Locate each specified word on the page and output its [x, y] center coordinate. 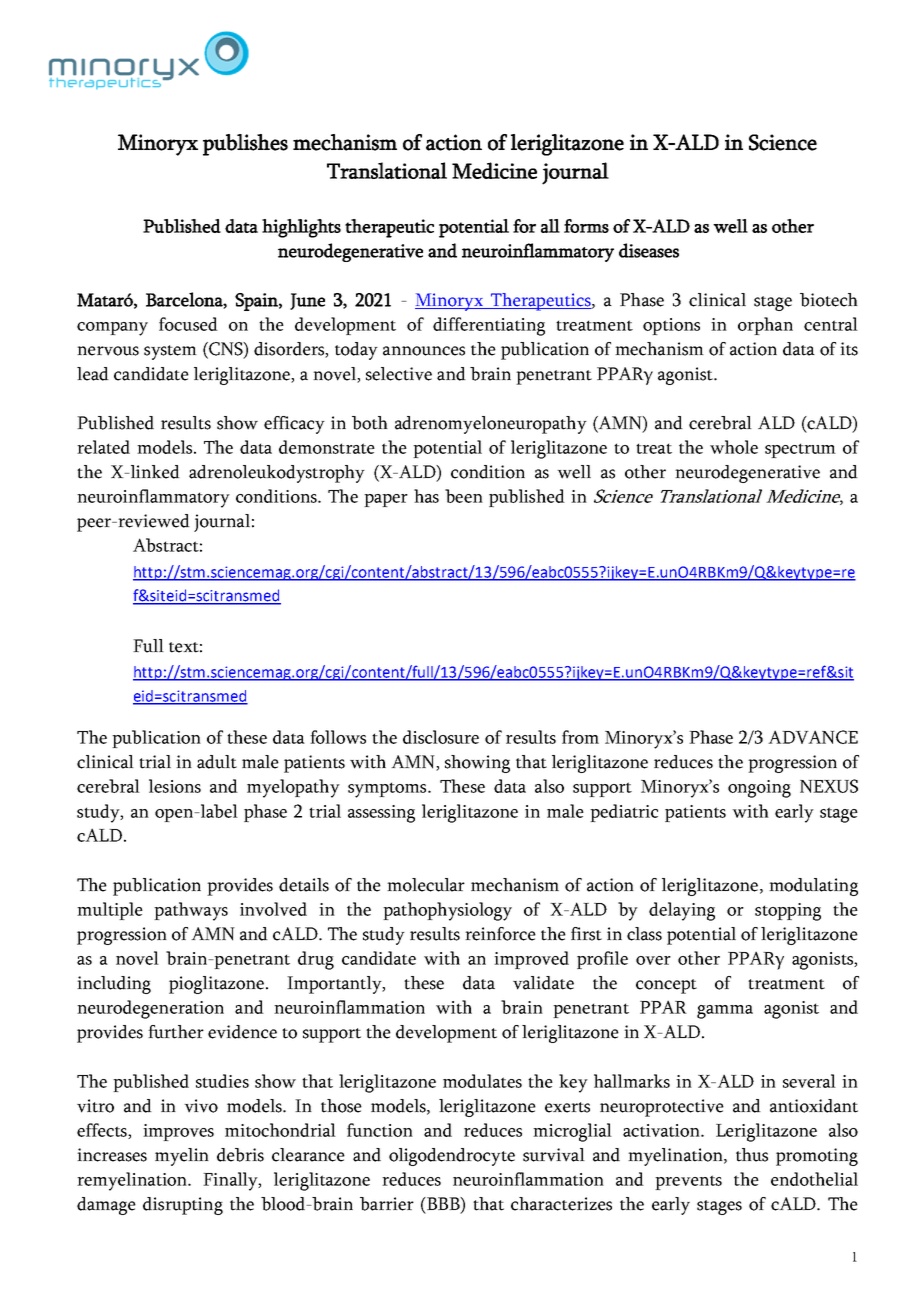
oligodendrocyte [452, 1157]
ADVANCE [813, 737]
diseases [649, 250]
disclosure [441, 737]
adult [217, 762]
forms [586, 226]
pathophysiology [447, 911]
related [103, 447]
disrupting [183, 1206]
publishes [245, 145]
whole [734, 447]
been [464, 496]
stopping [788, 912]
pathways [191, 911]
